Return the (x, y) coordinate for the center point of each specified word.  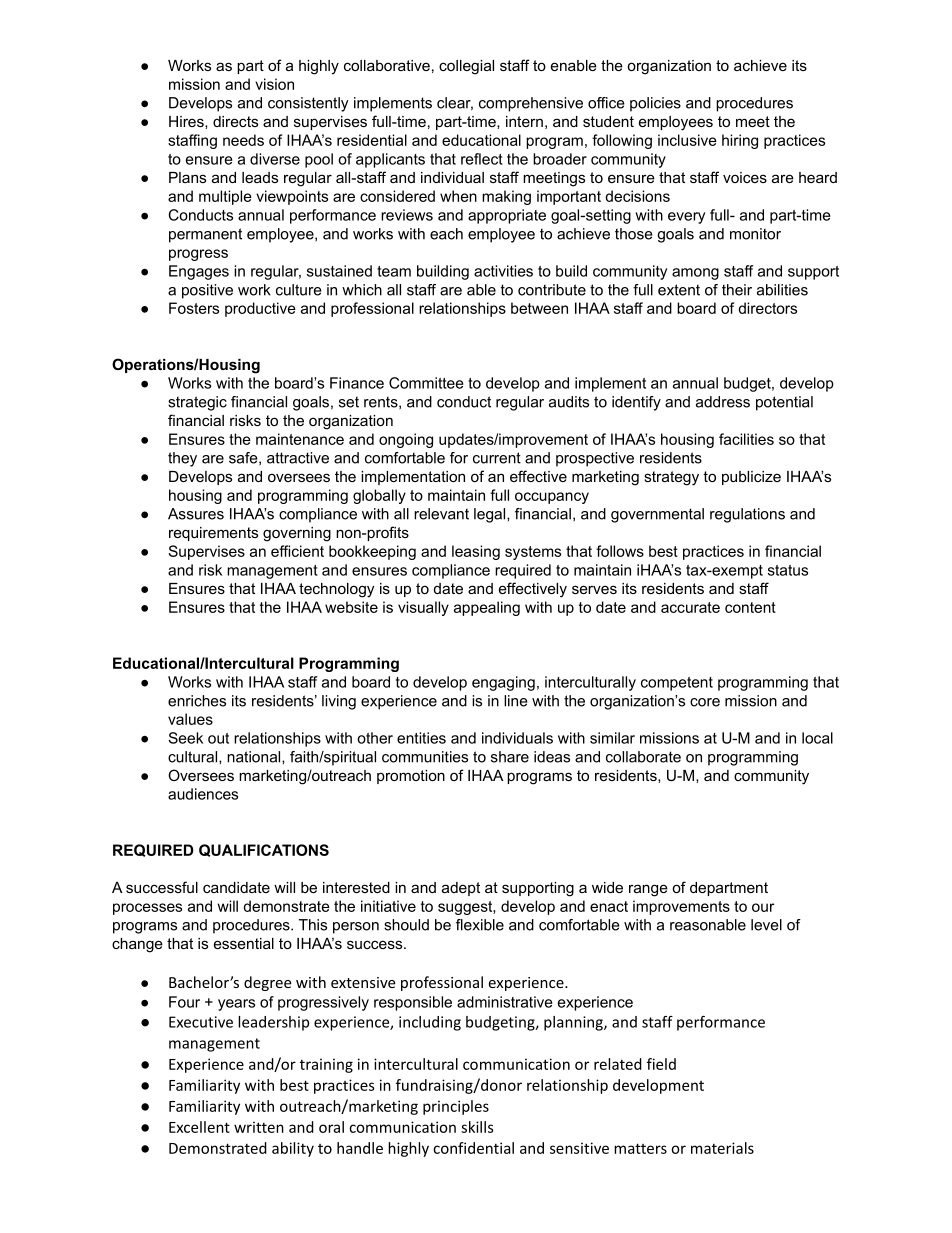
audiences (203, 794)
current (497, 458)
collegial (466, 67)
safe (244, 458)
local (817, 738)
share (510, 757)
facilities (746, 439)
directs (235, 121)
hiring (740, 141)
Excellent (199, 1127)
